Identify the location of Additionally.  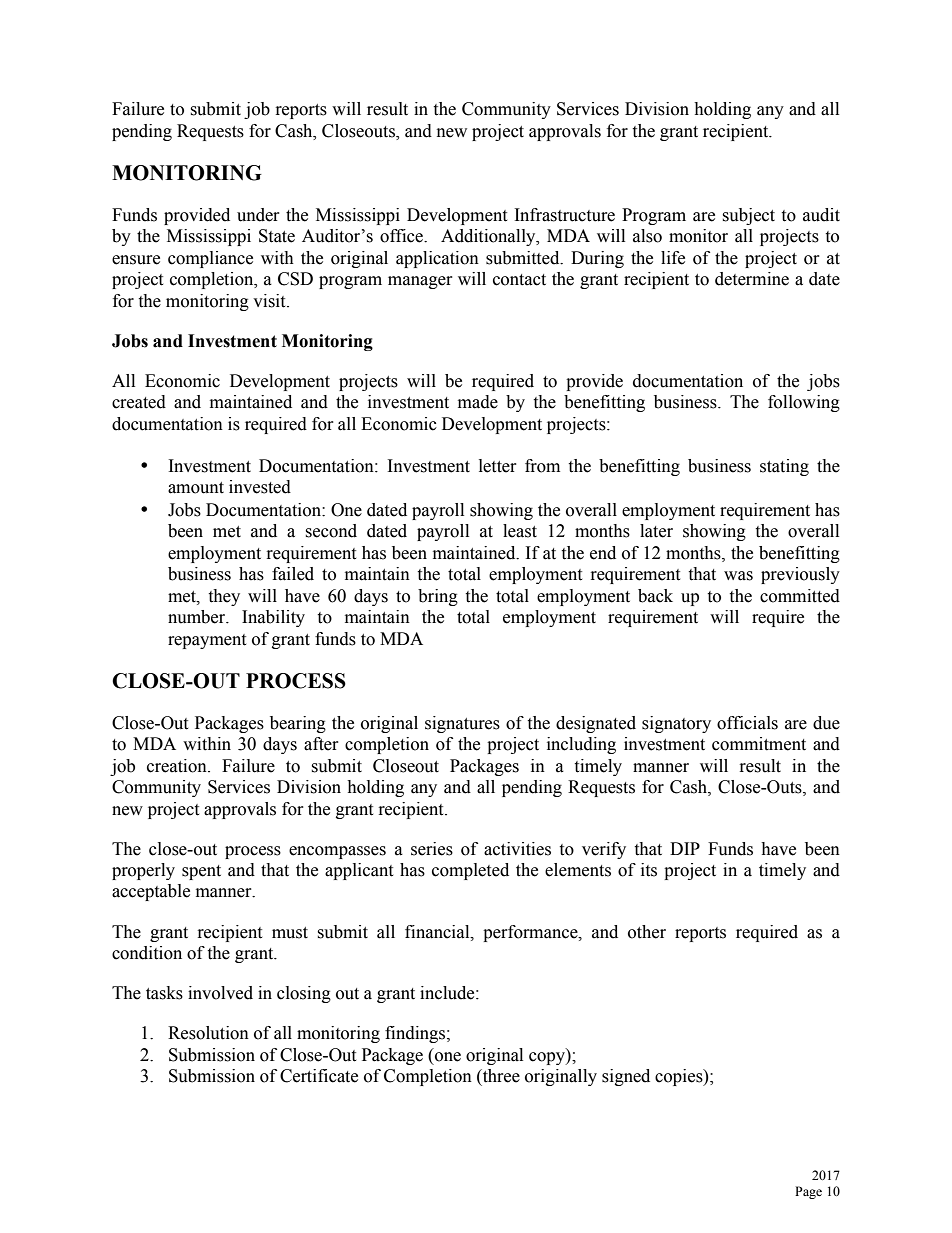
(489, 237).
